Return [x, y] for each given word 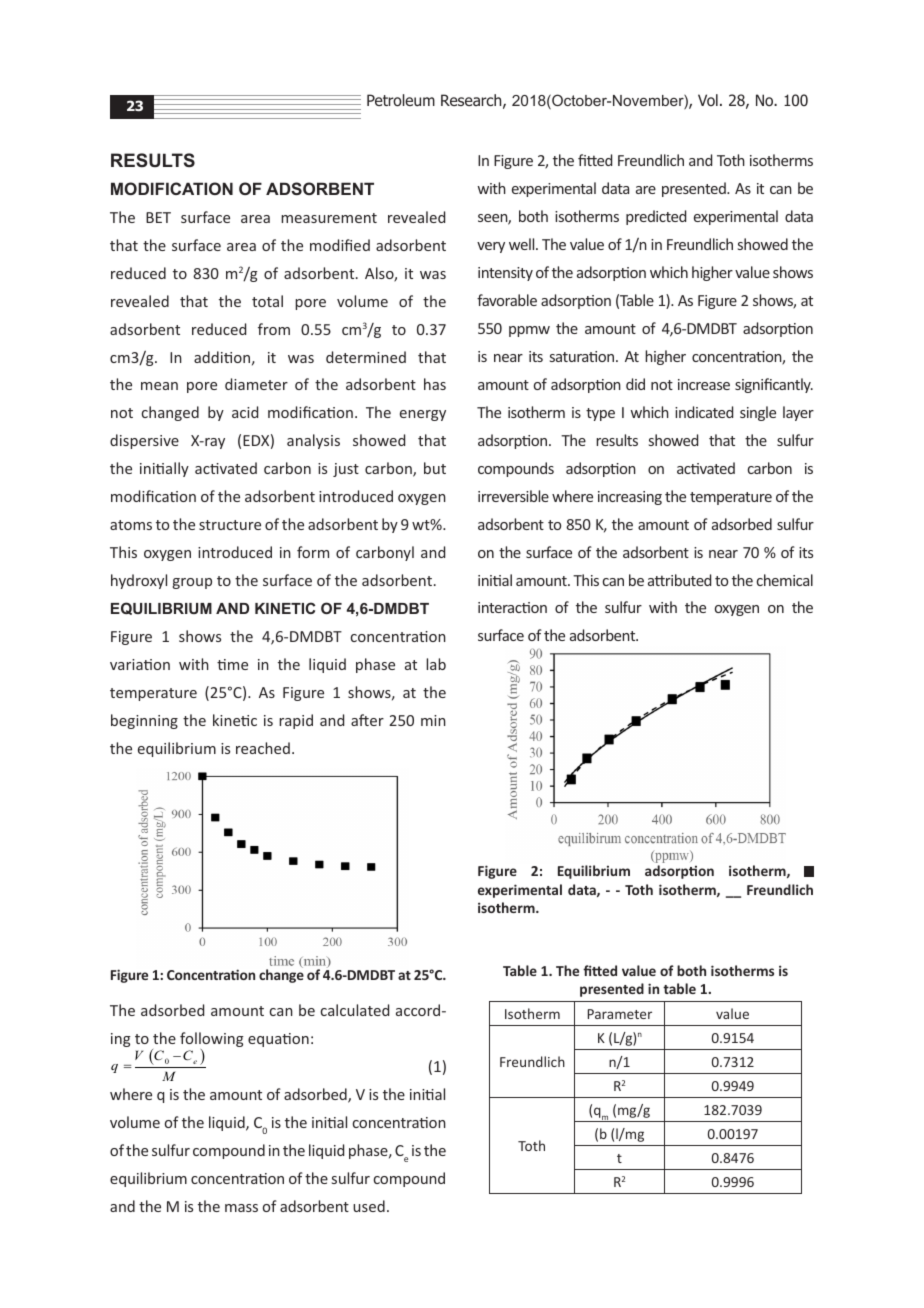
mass [241, 1208]
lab [436, 664]
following [212, 1041]
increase [704, 384]
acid [245, 412]
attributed [679, 580]
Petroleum [401, 100]
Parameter [620, 1014]
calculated [355, 1010]
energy [423, 415]
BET [158, 217]
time [232, 664]
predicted [656, 217]
